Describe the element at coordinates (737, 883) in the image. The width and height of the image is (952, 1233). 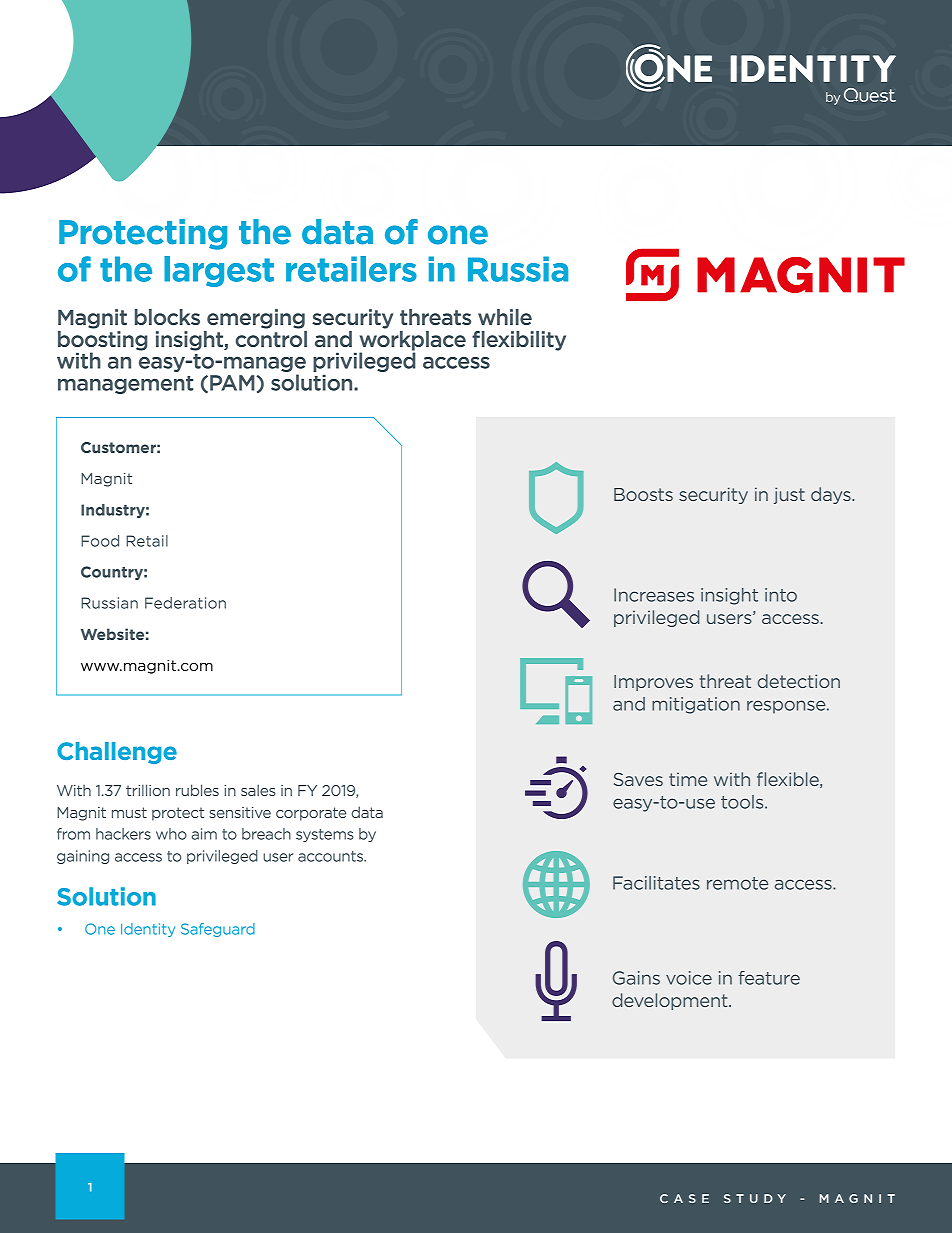
I see `remote` at that location.
